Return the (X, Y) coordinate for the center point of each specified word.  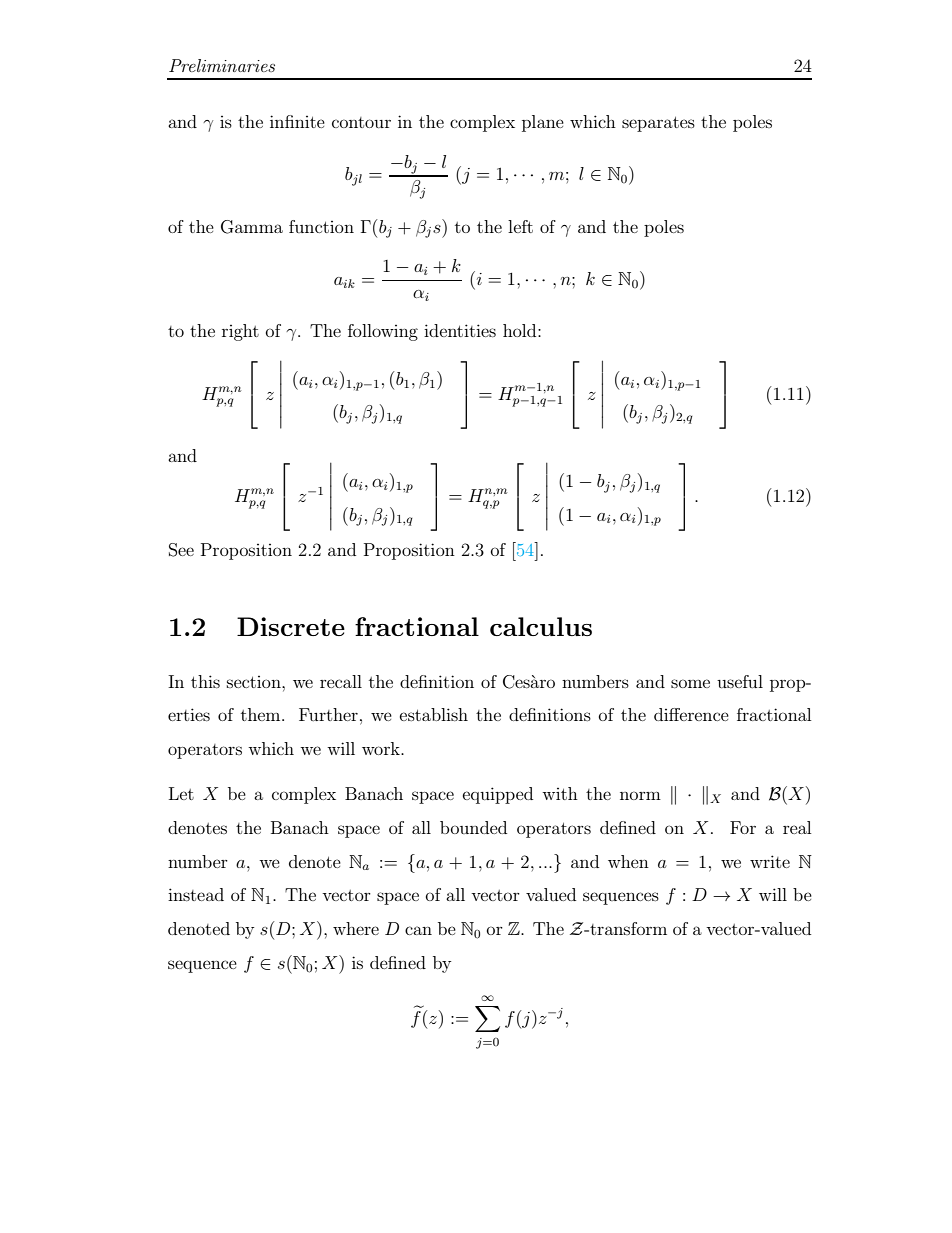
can (418, 930)
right (240, 332)
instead (196, 894)
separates (658, 124)
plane (543, 123)
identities (460, 330)
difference (691, 714)
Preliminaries (222, 65)
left (520, 226)
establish (434, 714)
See (181, 550)
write (770, 861)
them (262, 714)
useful (740, 681)
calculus (541, 626)
